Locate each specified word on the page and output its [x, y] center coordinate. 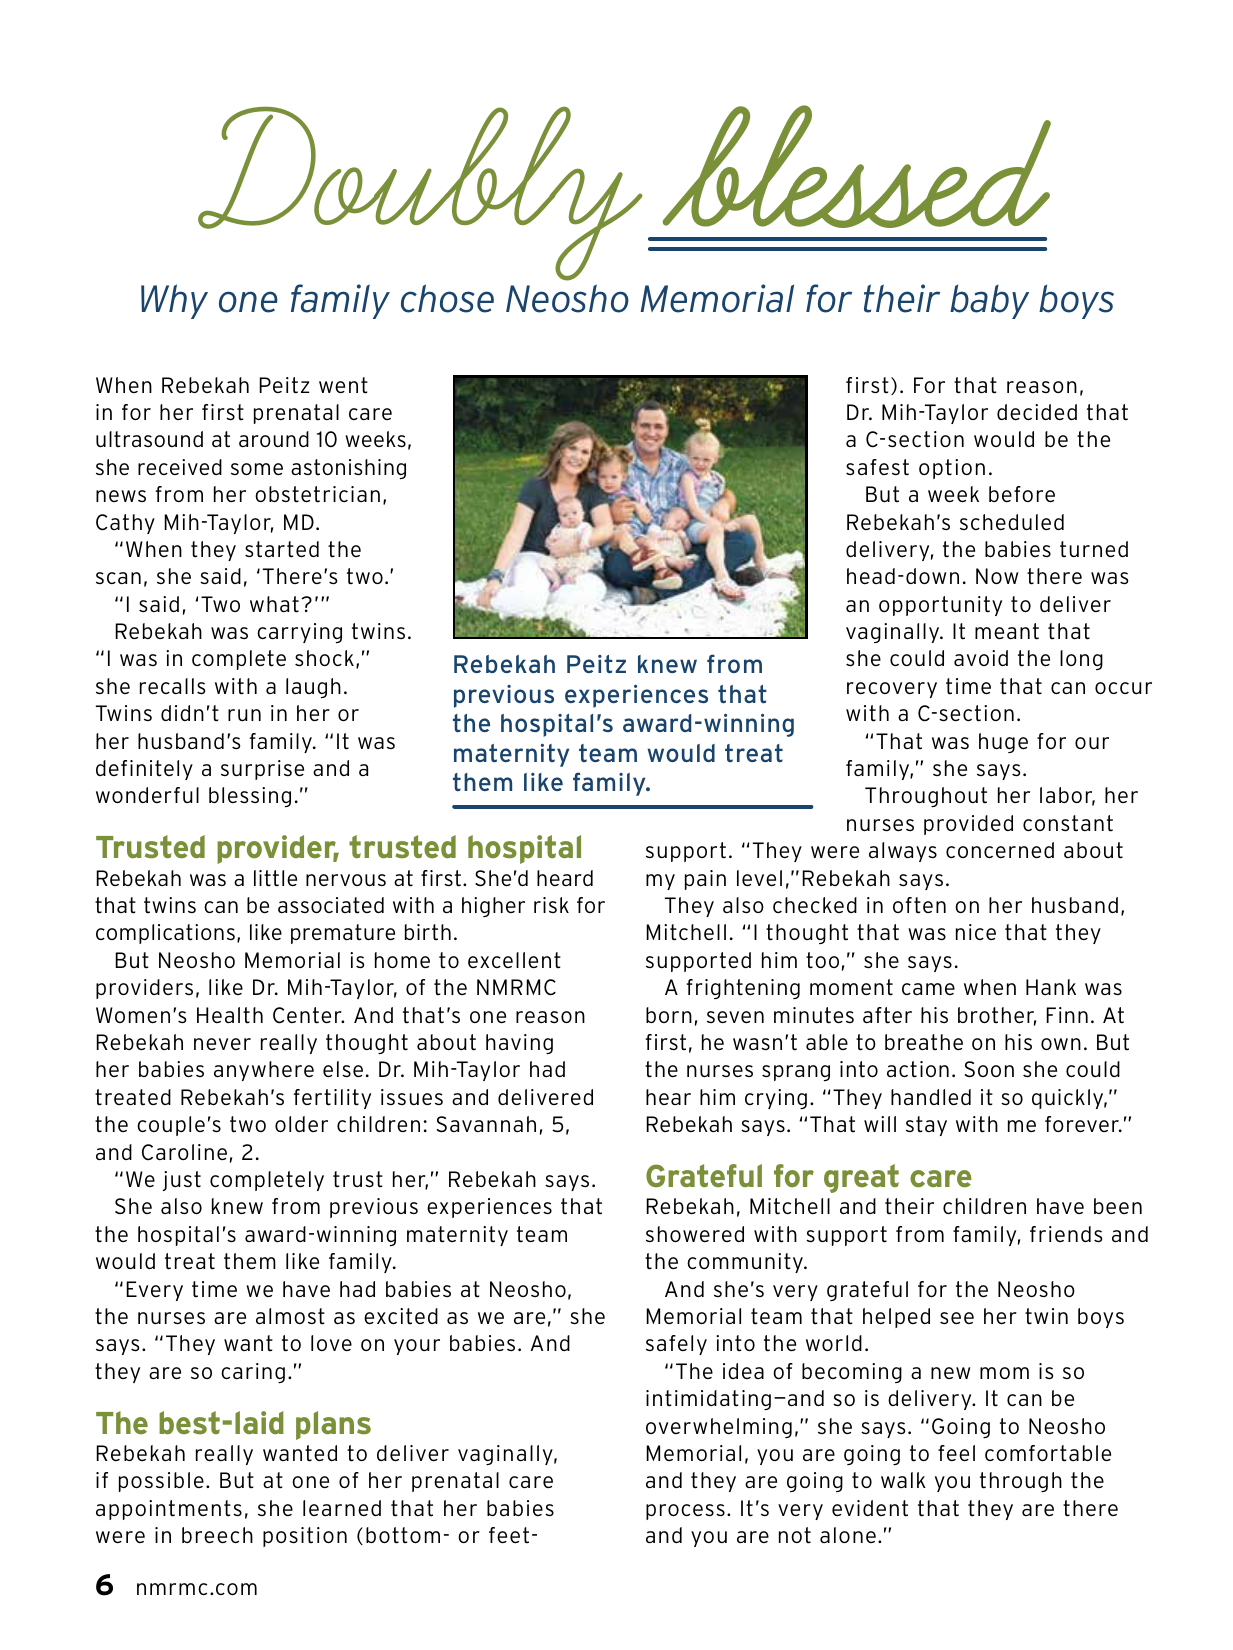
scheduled [1012, 522]
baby [989, 302]
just [182, 1181]
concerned [1000, 850]
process [685, 1512]
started [282, 549]
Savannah [486, 1124]
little [275, 878]
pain [705, 880]
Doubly [420, 193]
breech [217, 1535]
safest [877, 467]
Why [174, 301]
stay [926, 1126]
